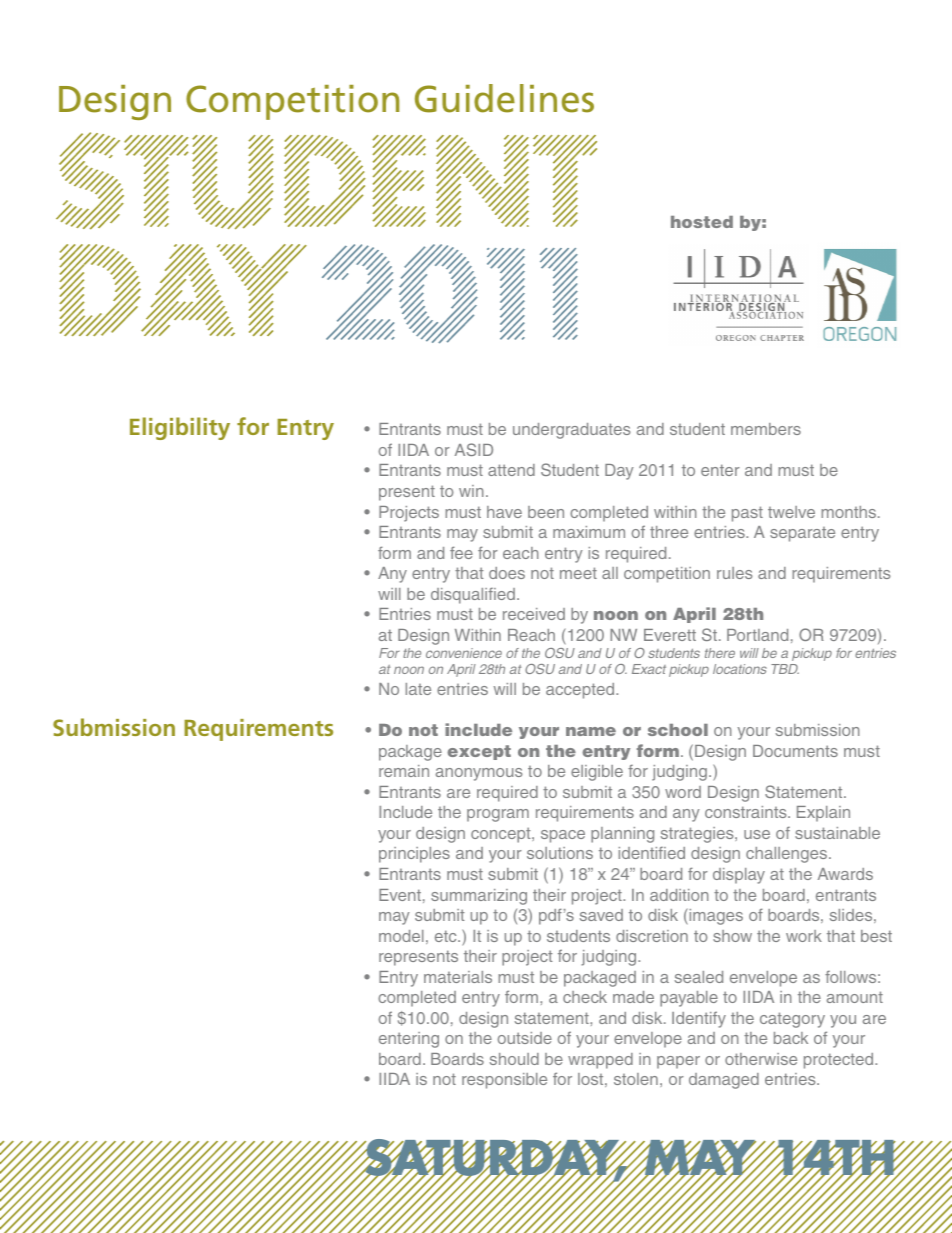  Describe the element at coordinates (498, 815) in the document. I see `program` at that location.
